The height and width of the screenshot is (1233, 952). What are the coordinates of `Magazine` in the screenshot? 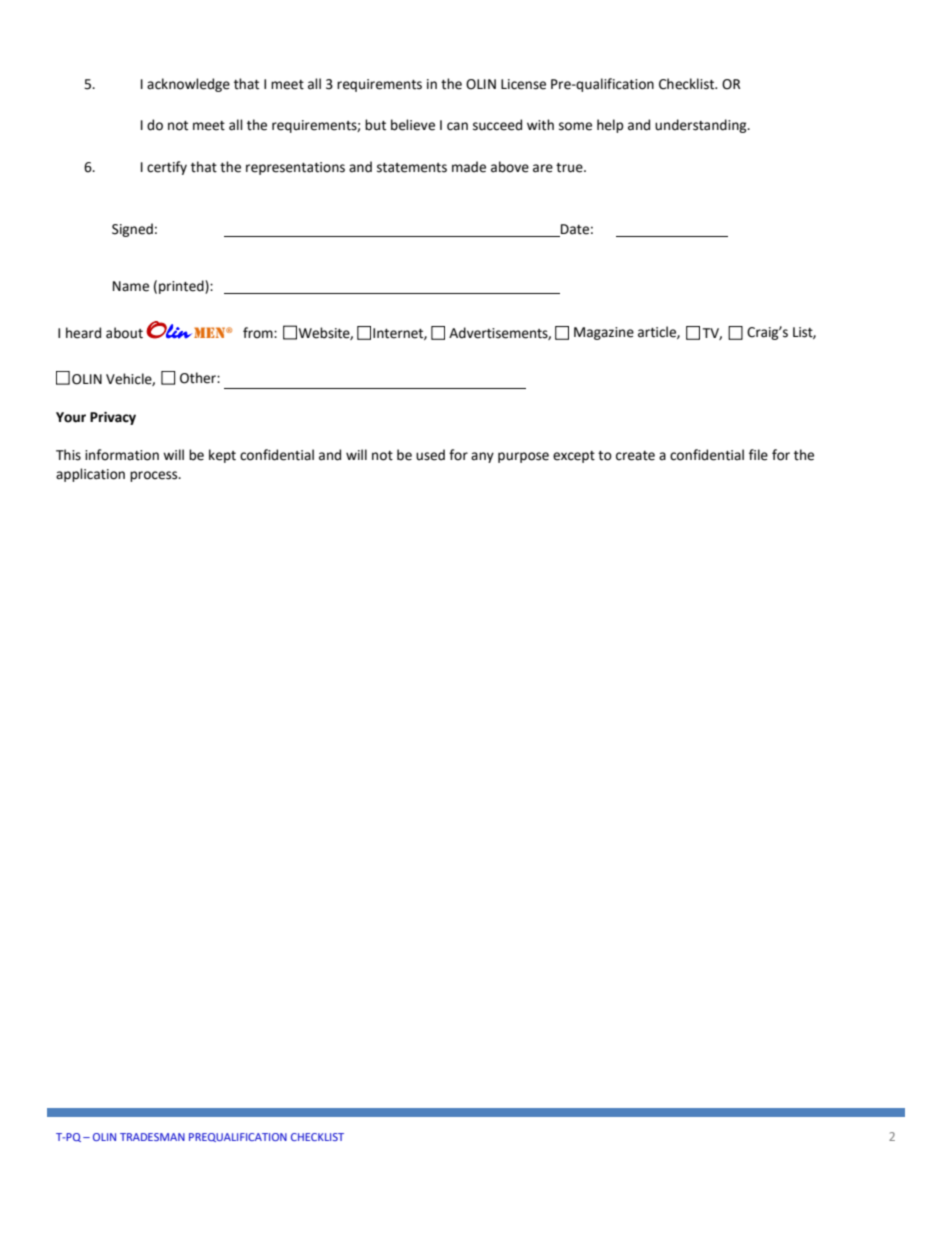 It's located at (604, 333).
